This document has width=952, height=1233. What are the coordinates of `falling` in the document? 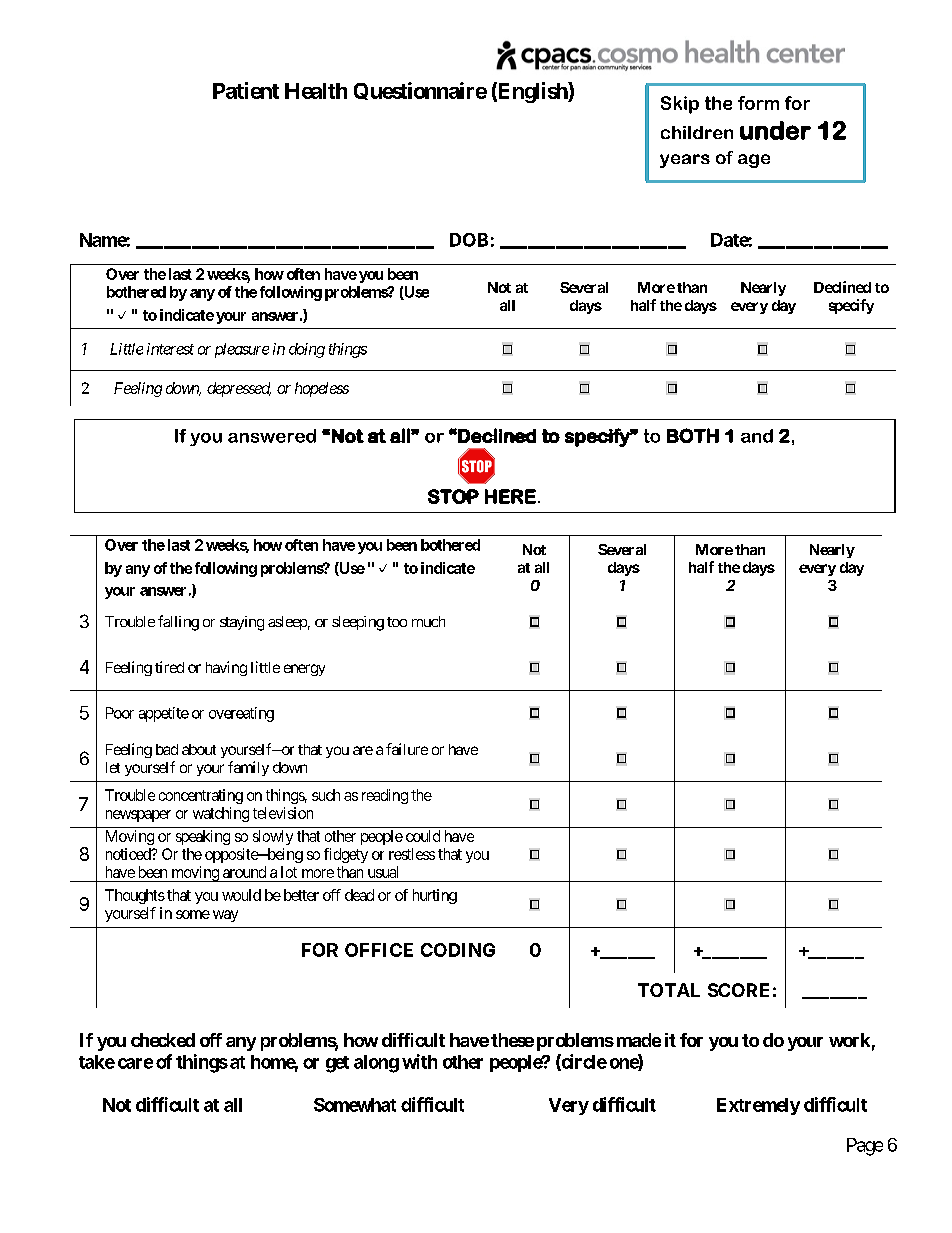 It's located at (178, 623).
